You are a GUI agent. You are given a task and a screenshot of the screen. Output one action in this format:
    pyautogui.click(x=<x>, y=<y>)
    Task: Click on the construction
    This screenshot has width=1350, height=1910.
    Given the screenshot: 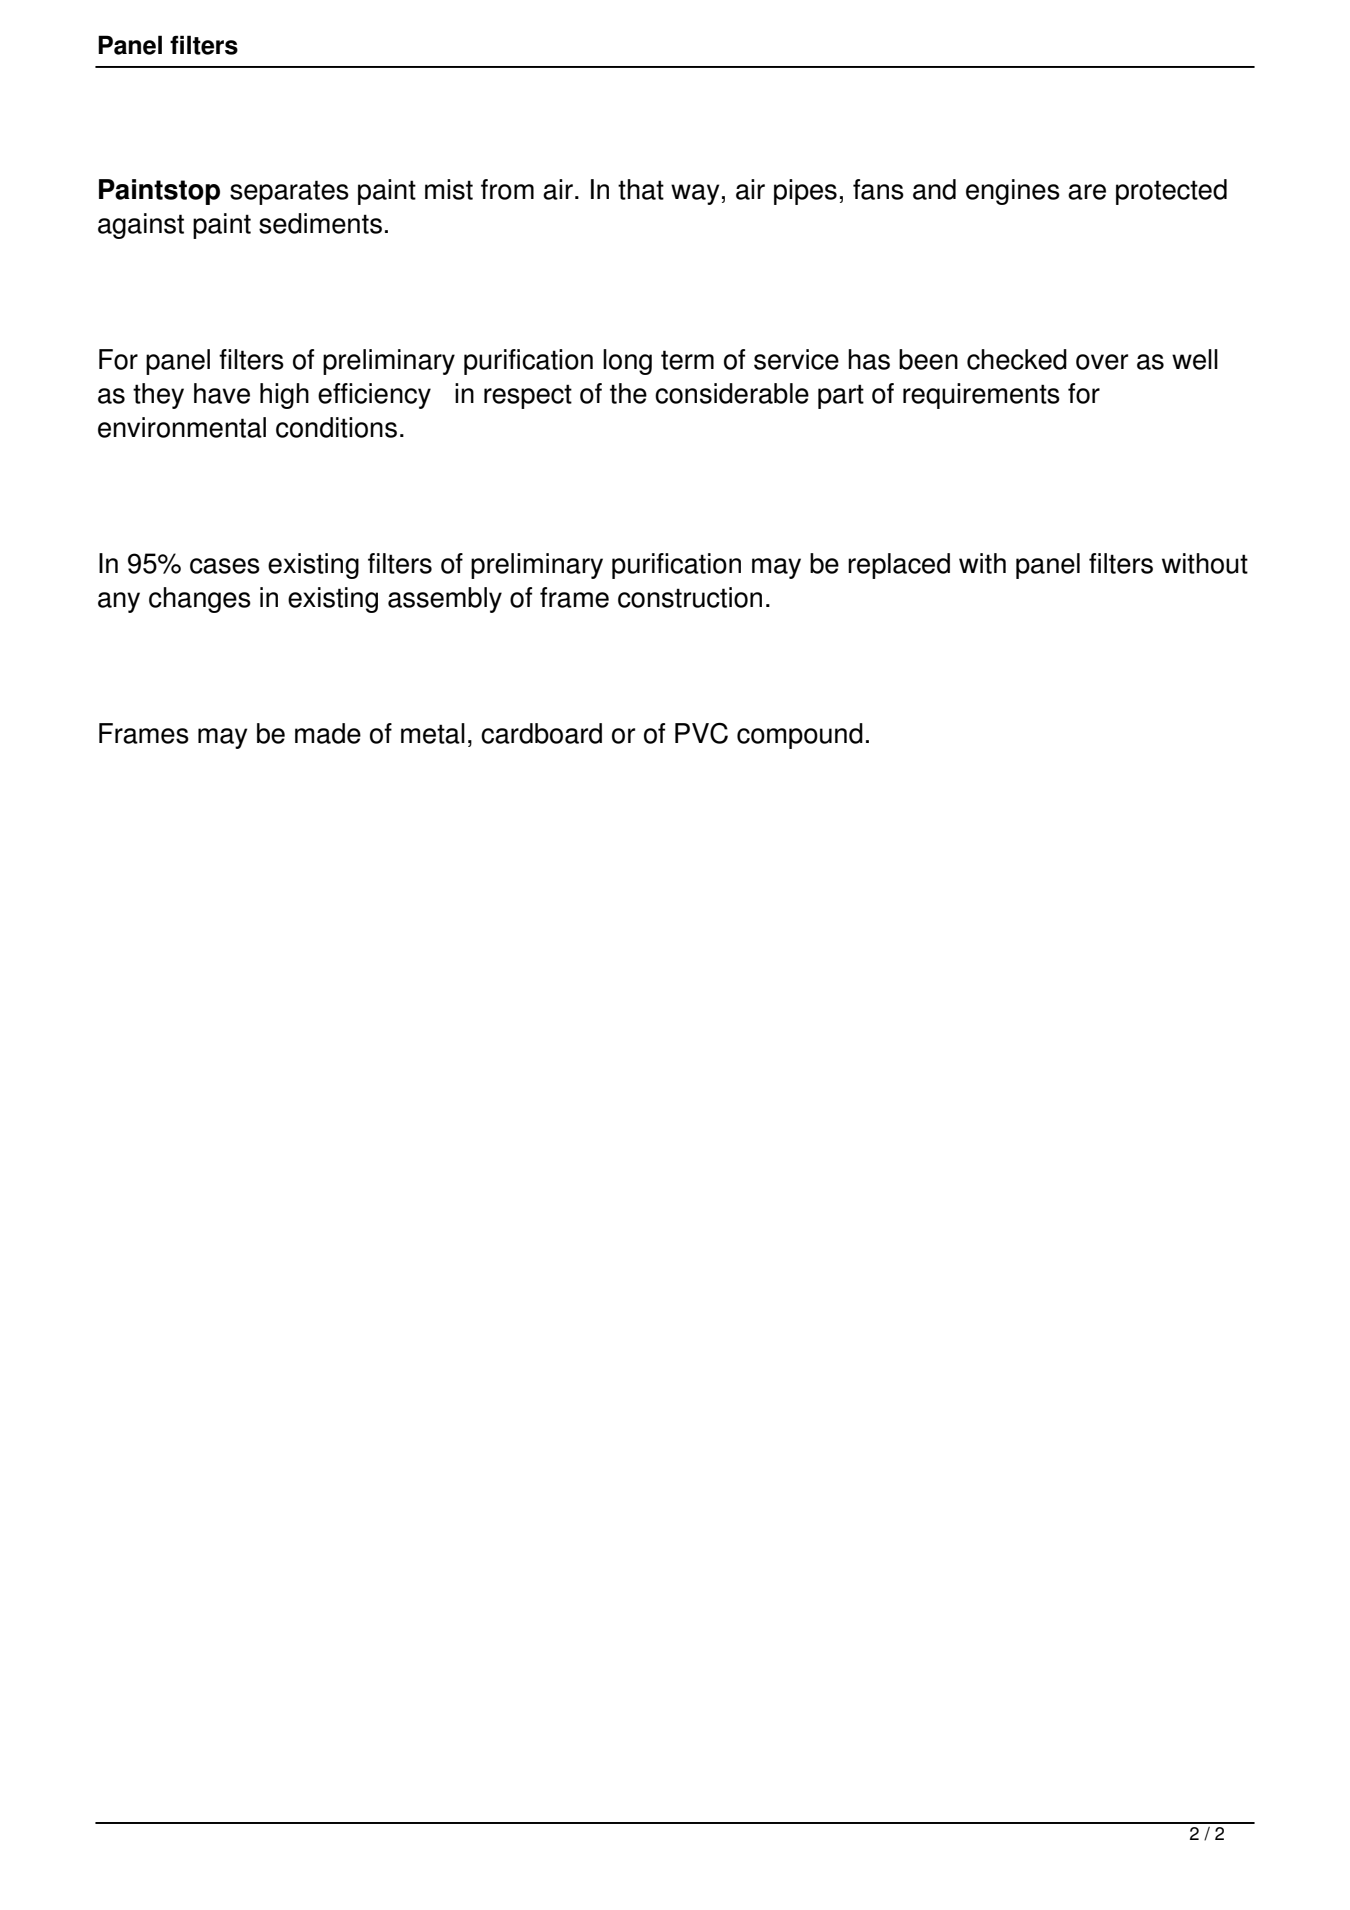 What is the action you would take?
    pyautogui.click(x=690, y=597)
